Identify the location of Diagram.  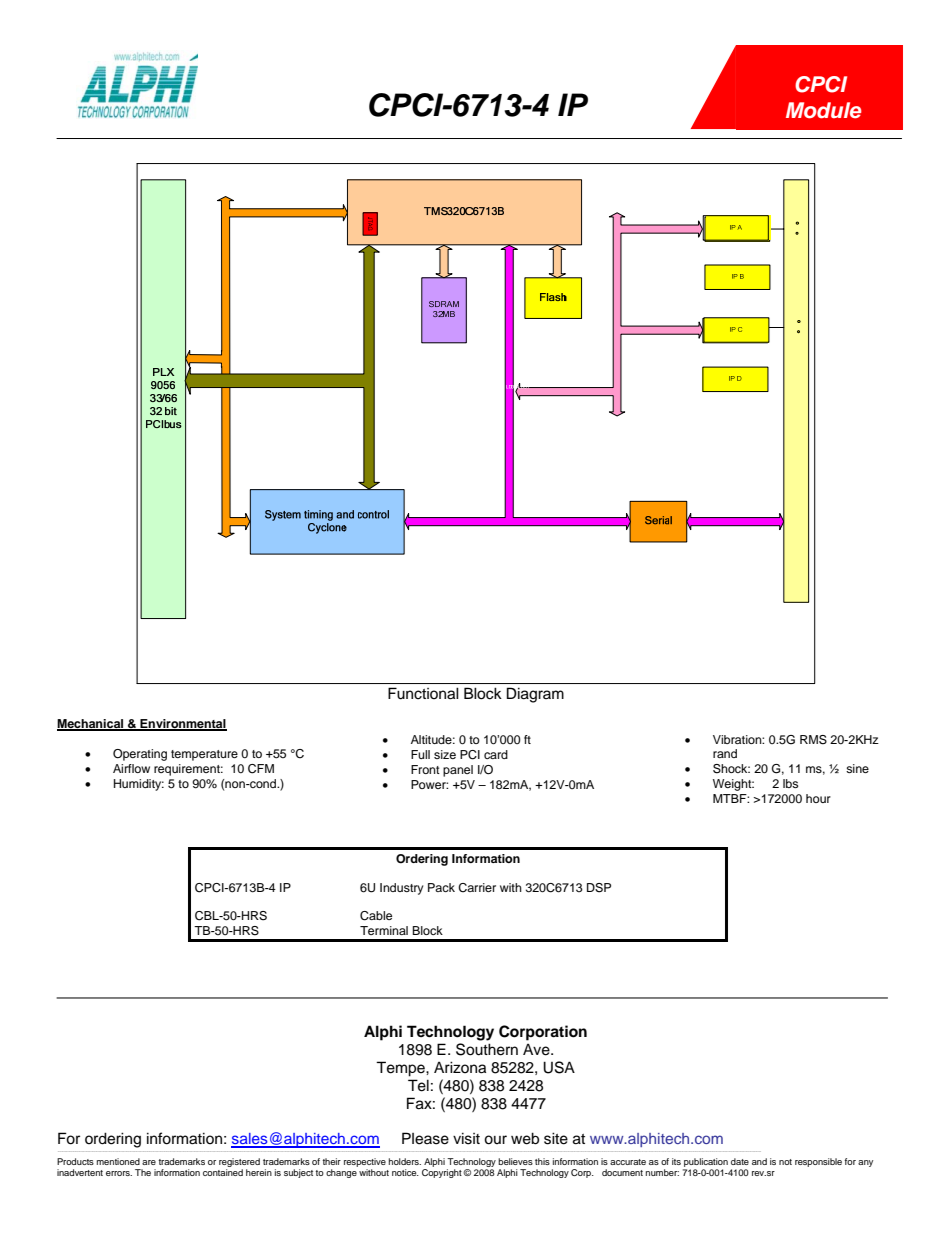
(535, 695).
